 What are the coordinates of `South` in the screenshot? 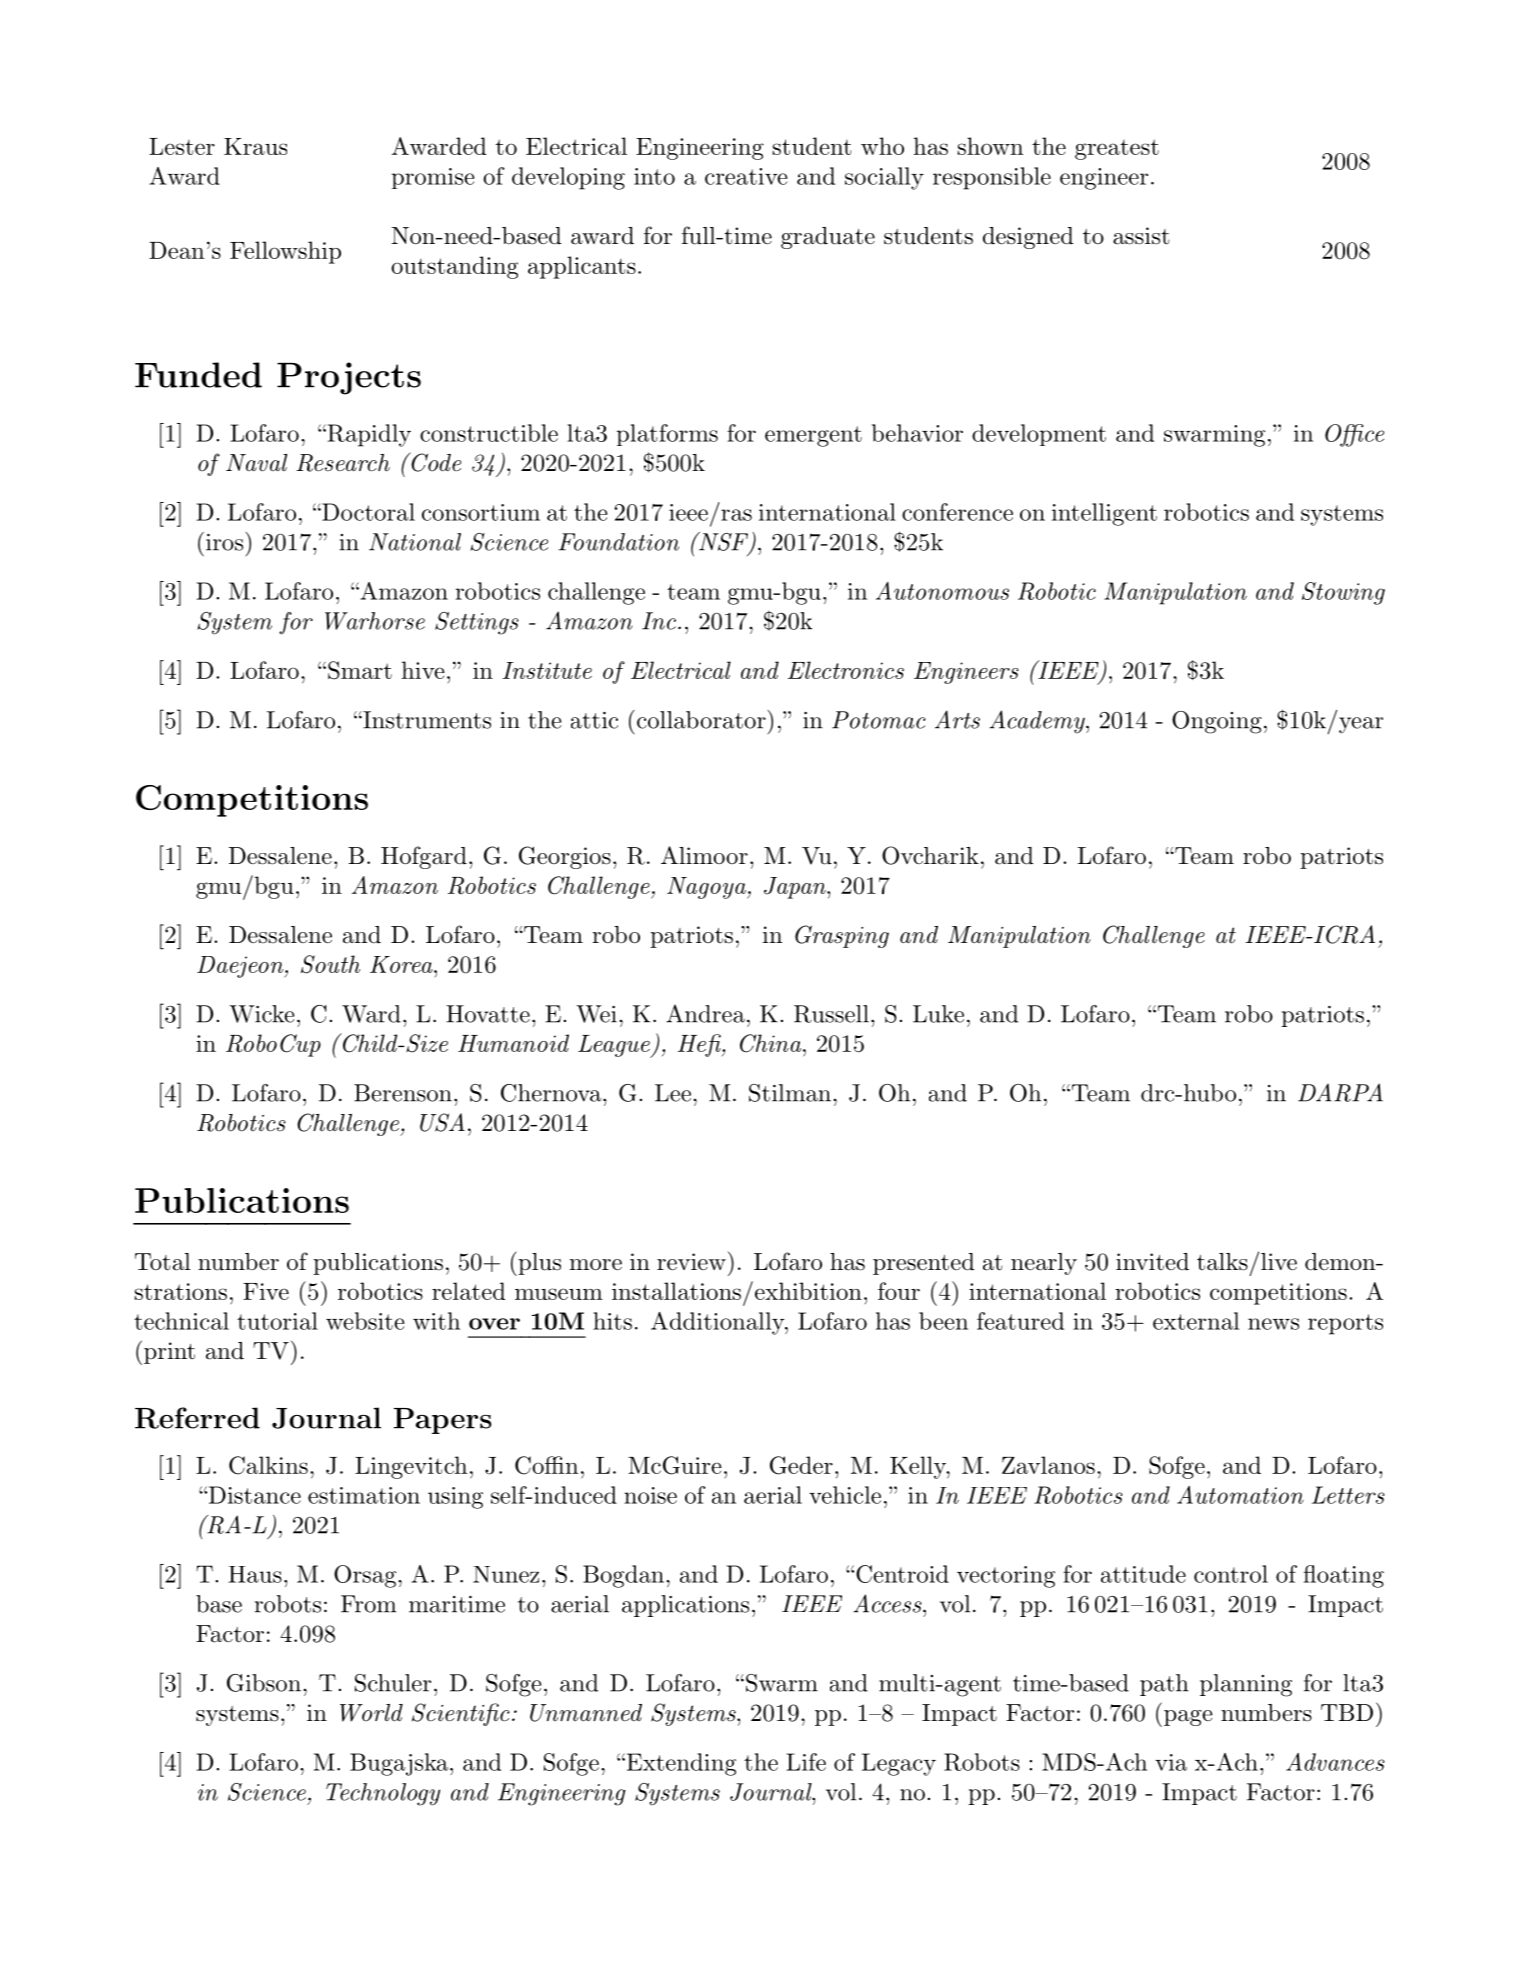 It's located at (330, 964).
